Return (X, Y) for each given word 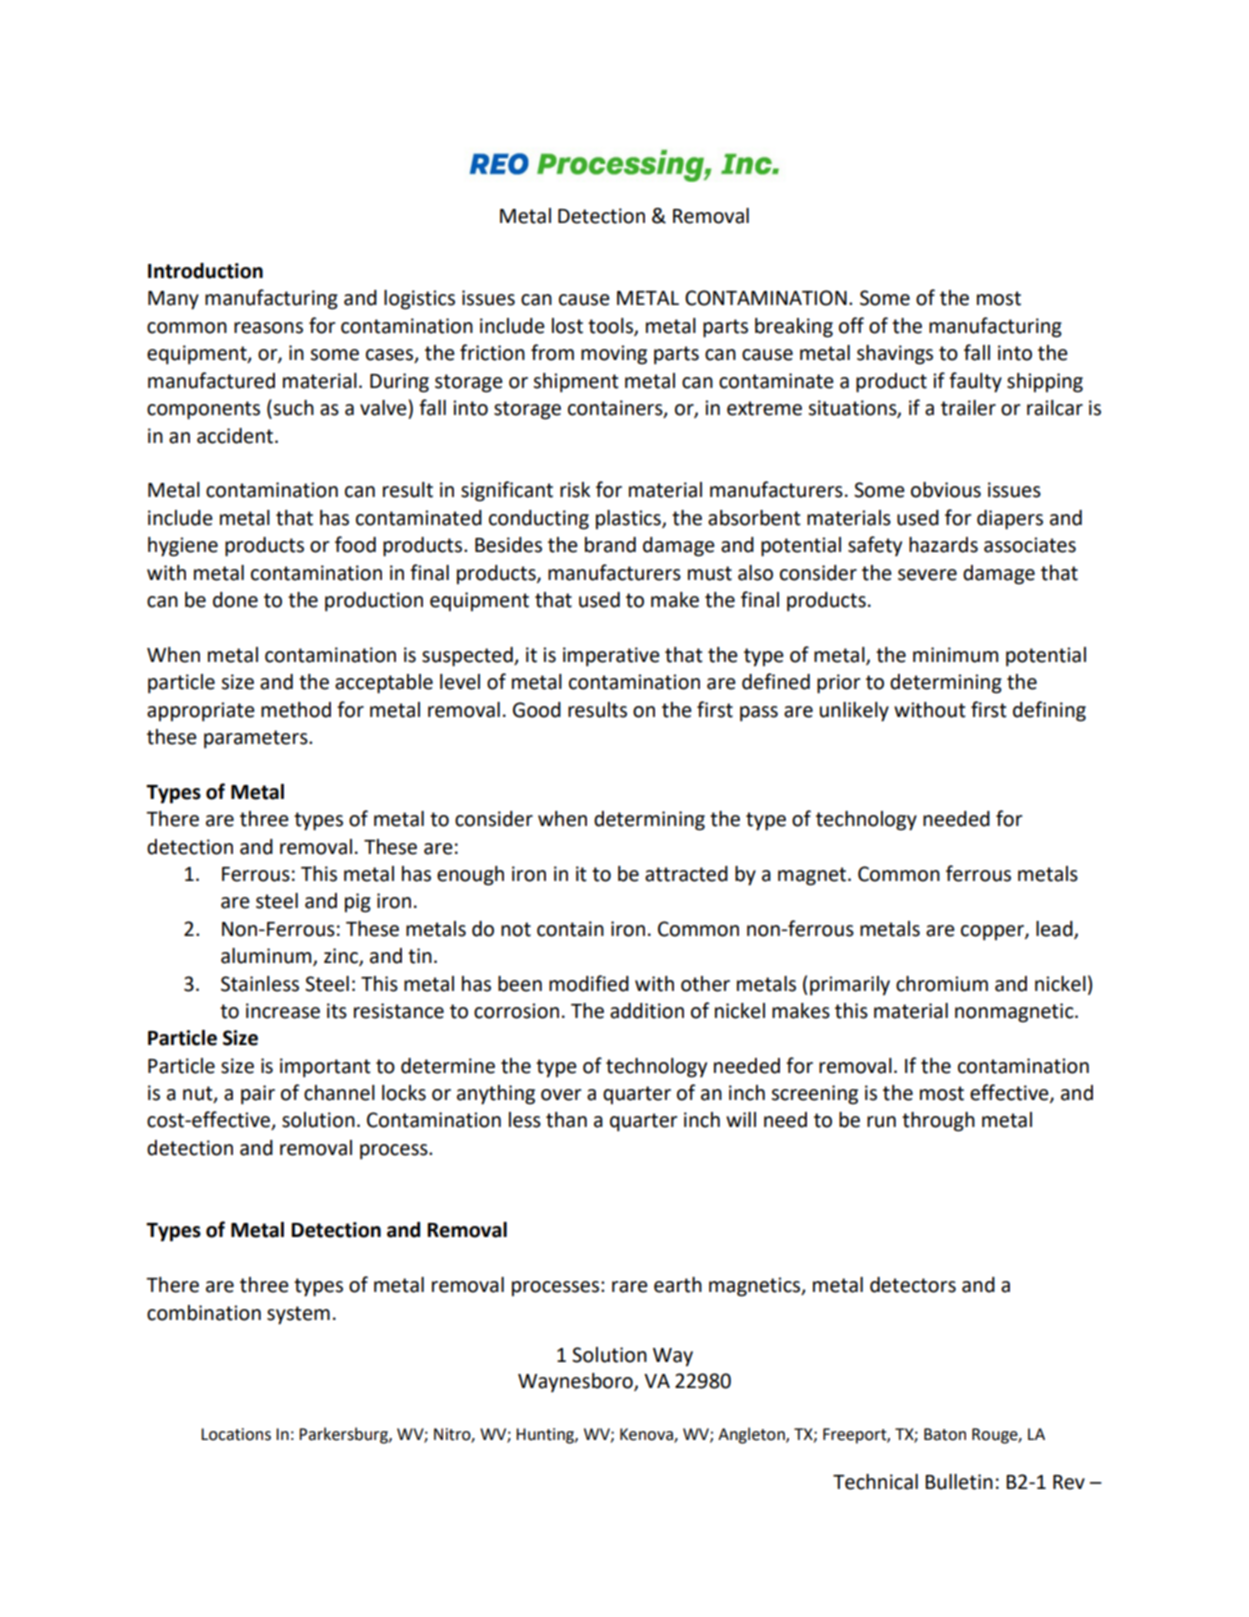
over (561, 1095)
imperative (611, 657)
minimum (955, 655)
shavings (895, 355)
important (325, 1068)
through (938, 1122)
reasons (268, 328)
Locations (236, 1434)
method (296, 710)
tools (611, 327)
